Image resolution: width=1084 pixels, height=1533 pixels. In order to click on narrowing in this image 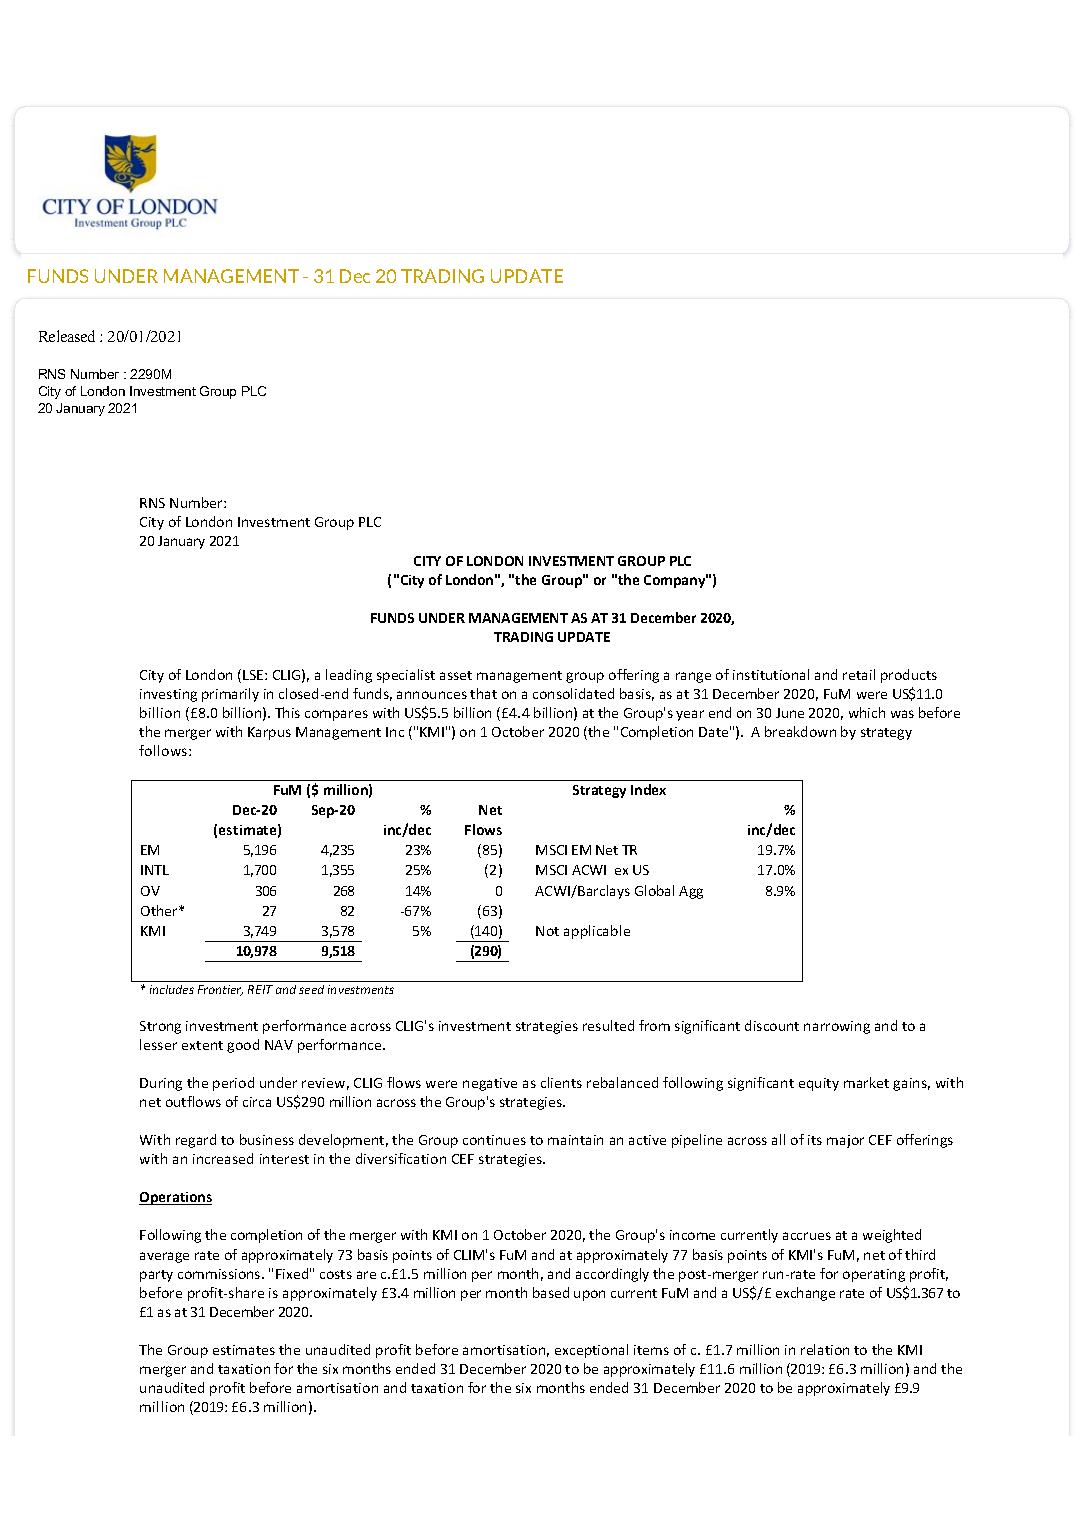, I will do `click(837, 1027)`.
